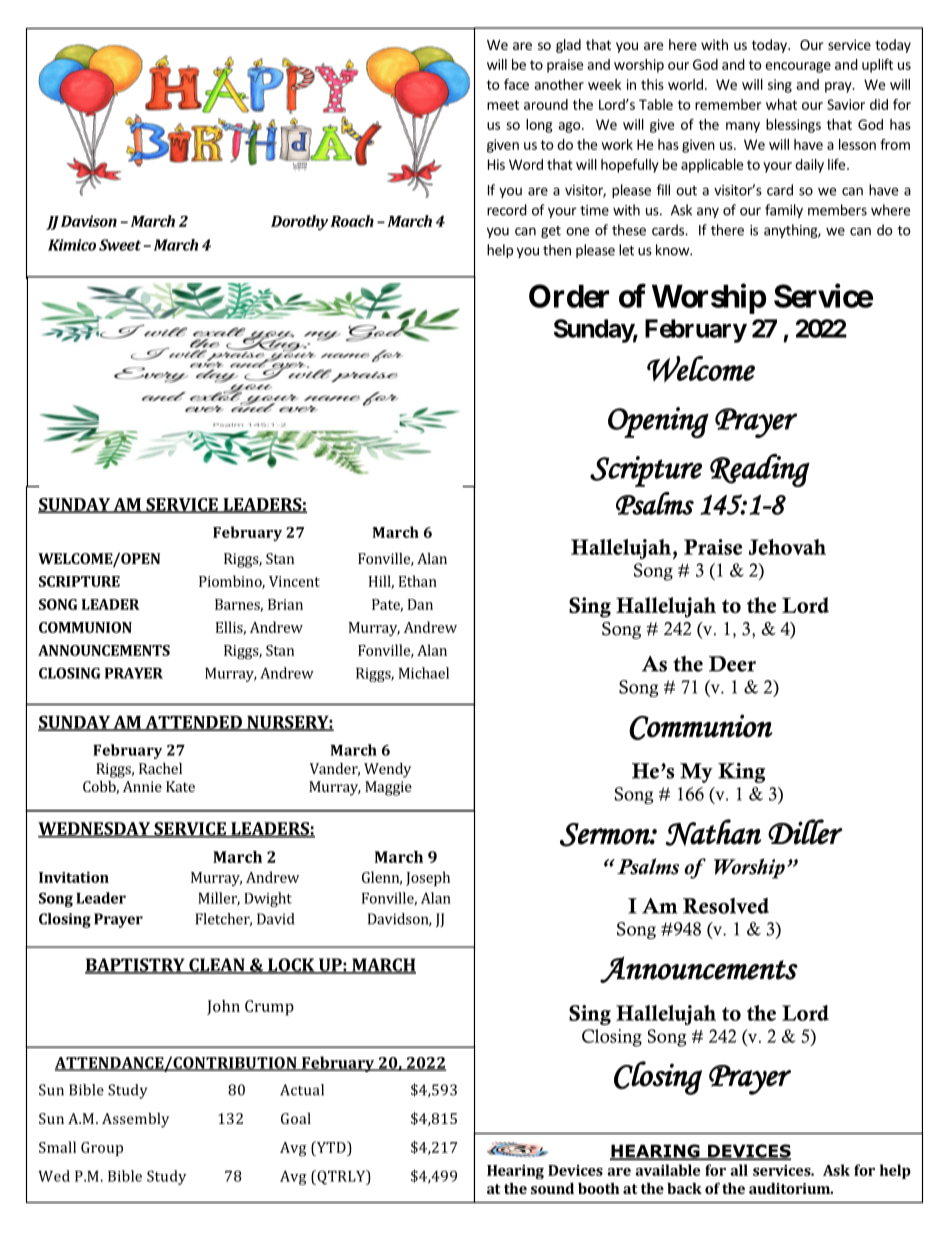 This document has width=952, height=1233. What do you see at coordinates (142, 786) in the document?
I see `Annie` at bounding box center [142, 786].
